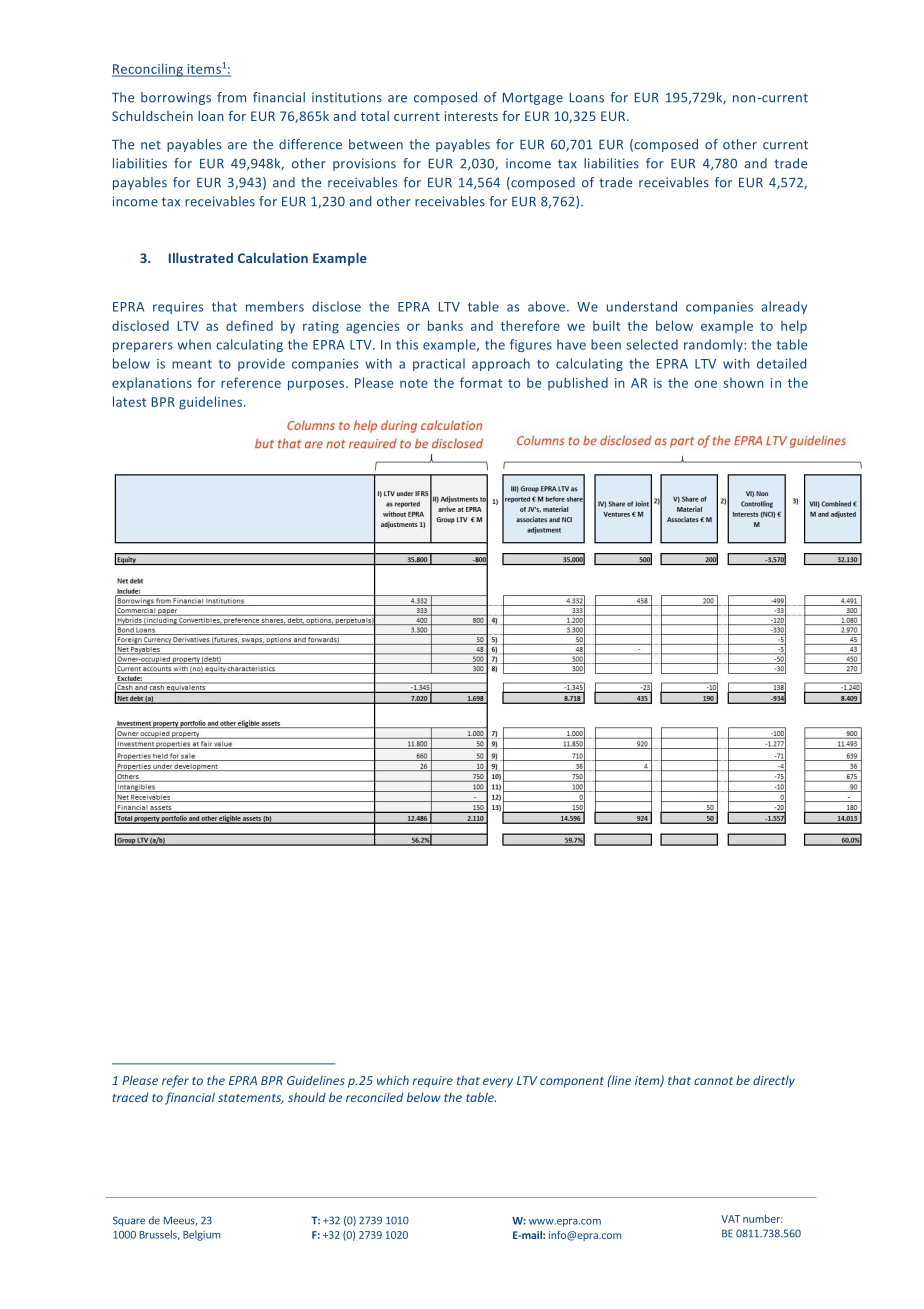  What do you see at coordinates (201, 1235) in the screenshot?
I see `Belgium` at bounding box center [201, 1235].
